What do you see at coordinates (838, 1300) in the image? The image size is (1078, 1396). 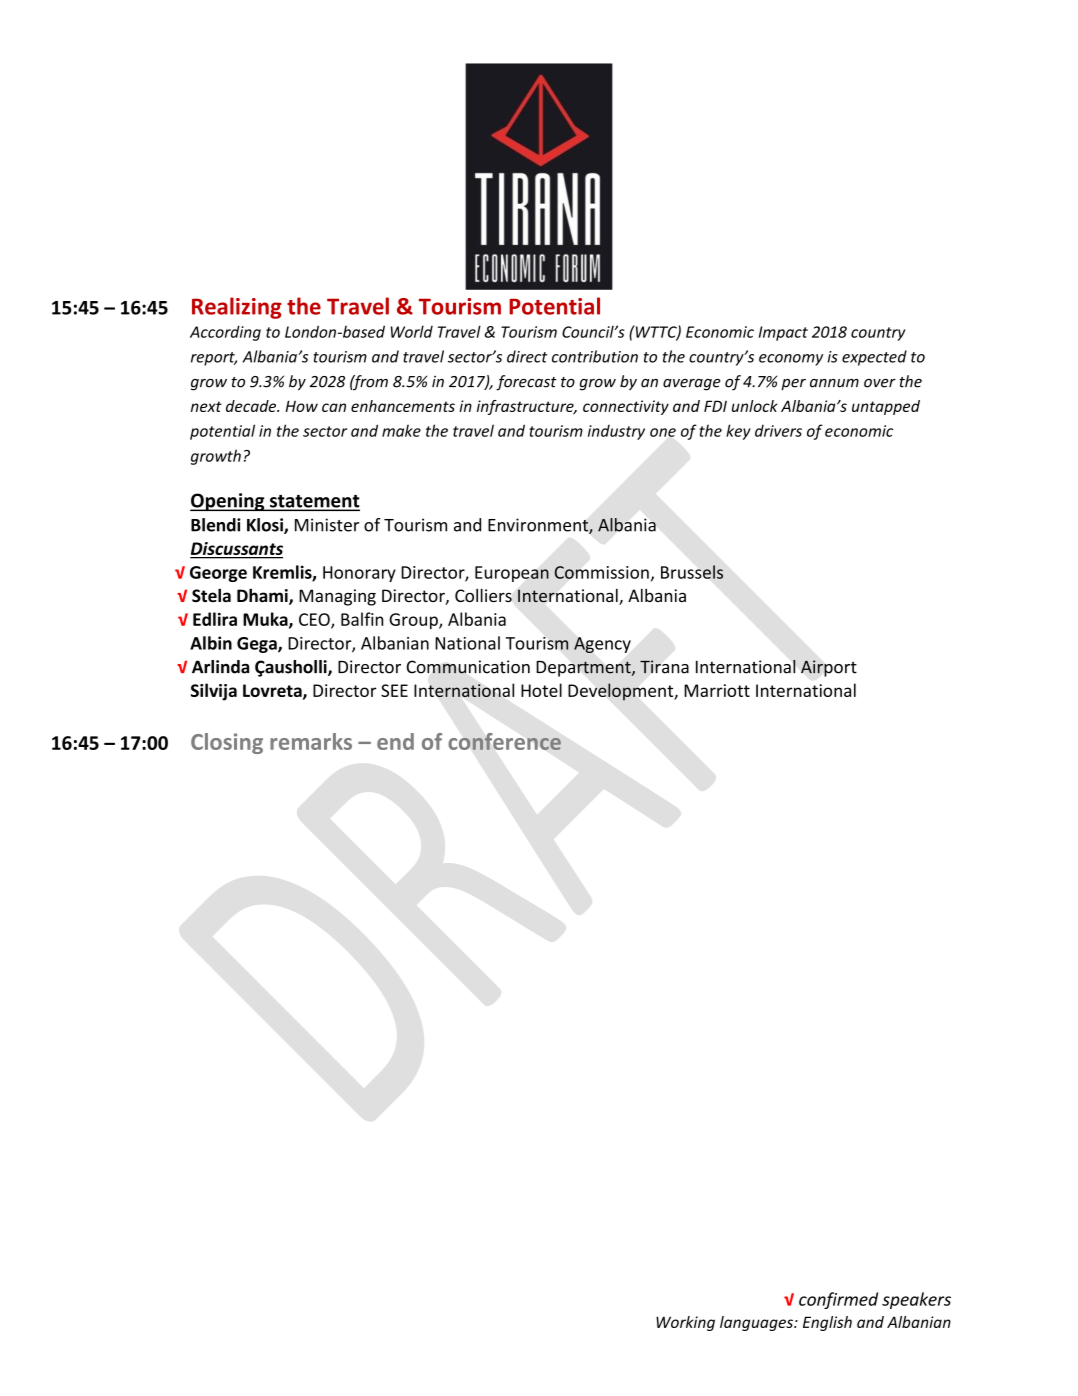 I see `confirmed` at bounding box center [838, 1300].
